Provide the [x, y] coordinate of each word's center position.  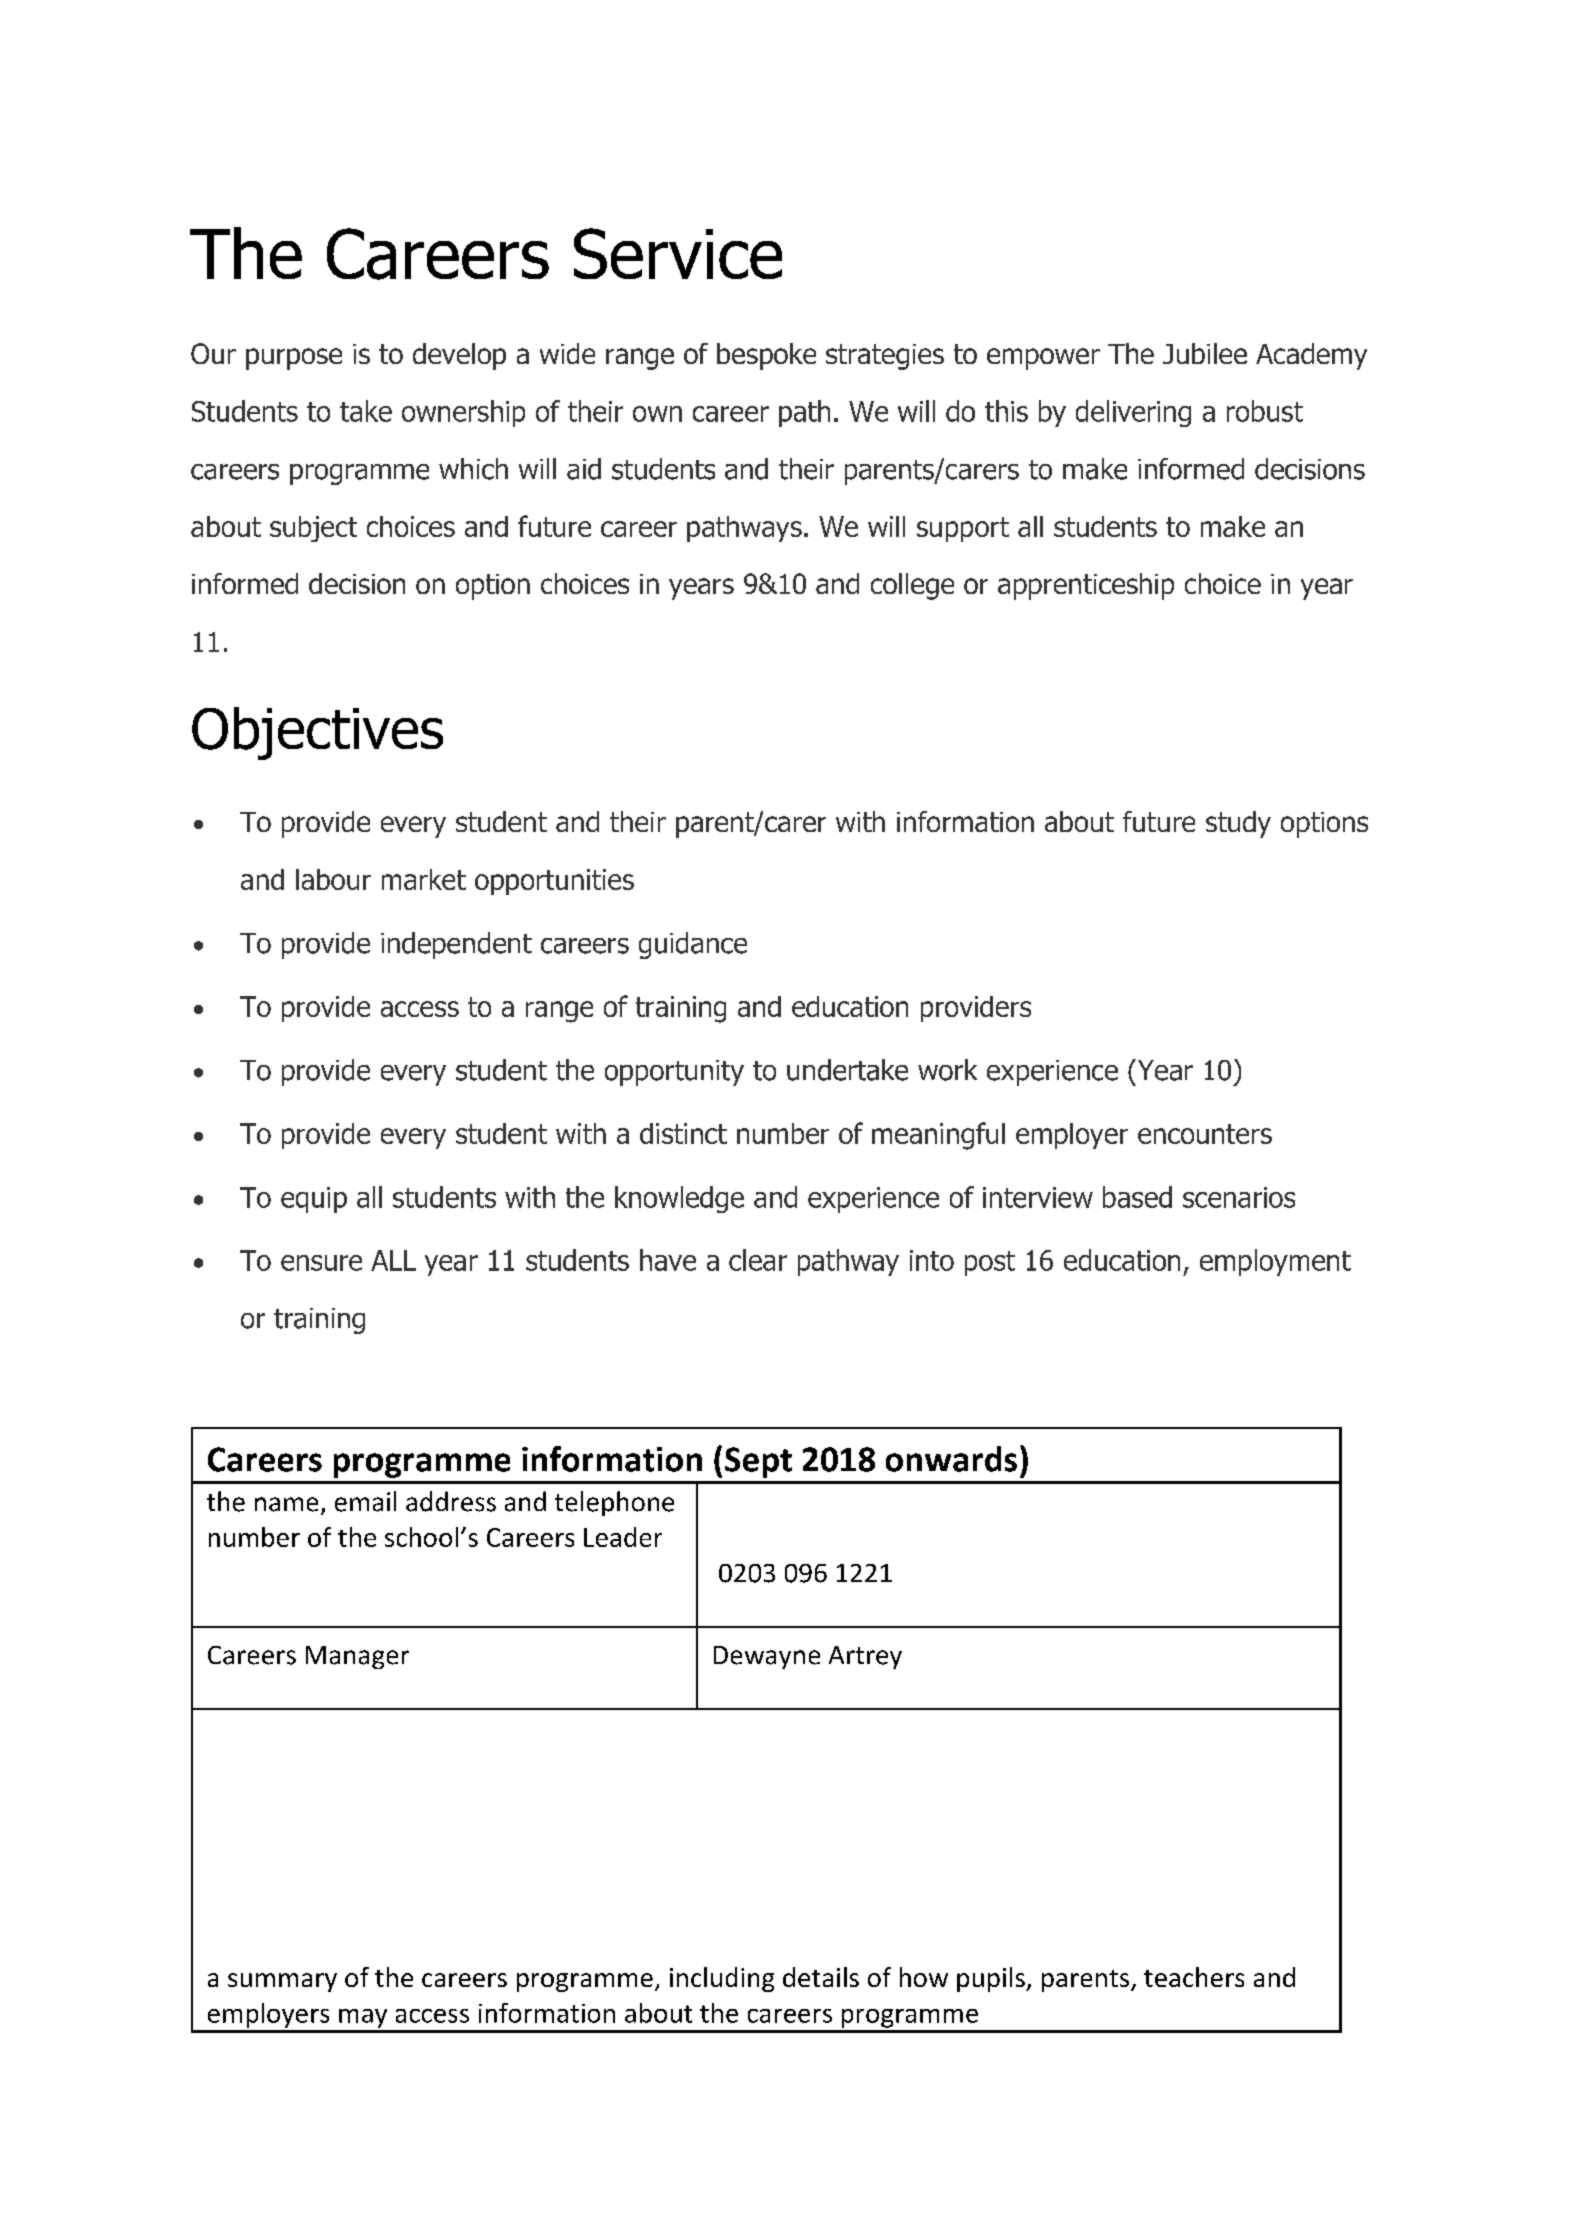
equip [314, 1200]
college [912, 586]
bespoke [766, 356]
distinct [683, 1133]
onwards [951, 1459]
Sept [758, 1462]
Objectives [317, 733]
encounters [1205, 1134]
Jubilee [1205, 353]
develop [459, 356]
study [1238, 824]
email [365, 1501]
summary [282, 1982]
